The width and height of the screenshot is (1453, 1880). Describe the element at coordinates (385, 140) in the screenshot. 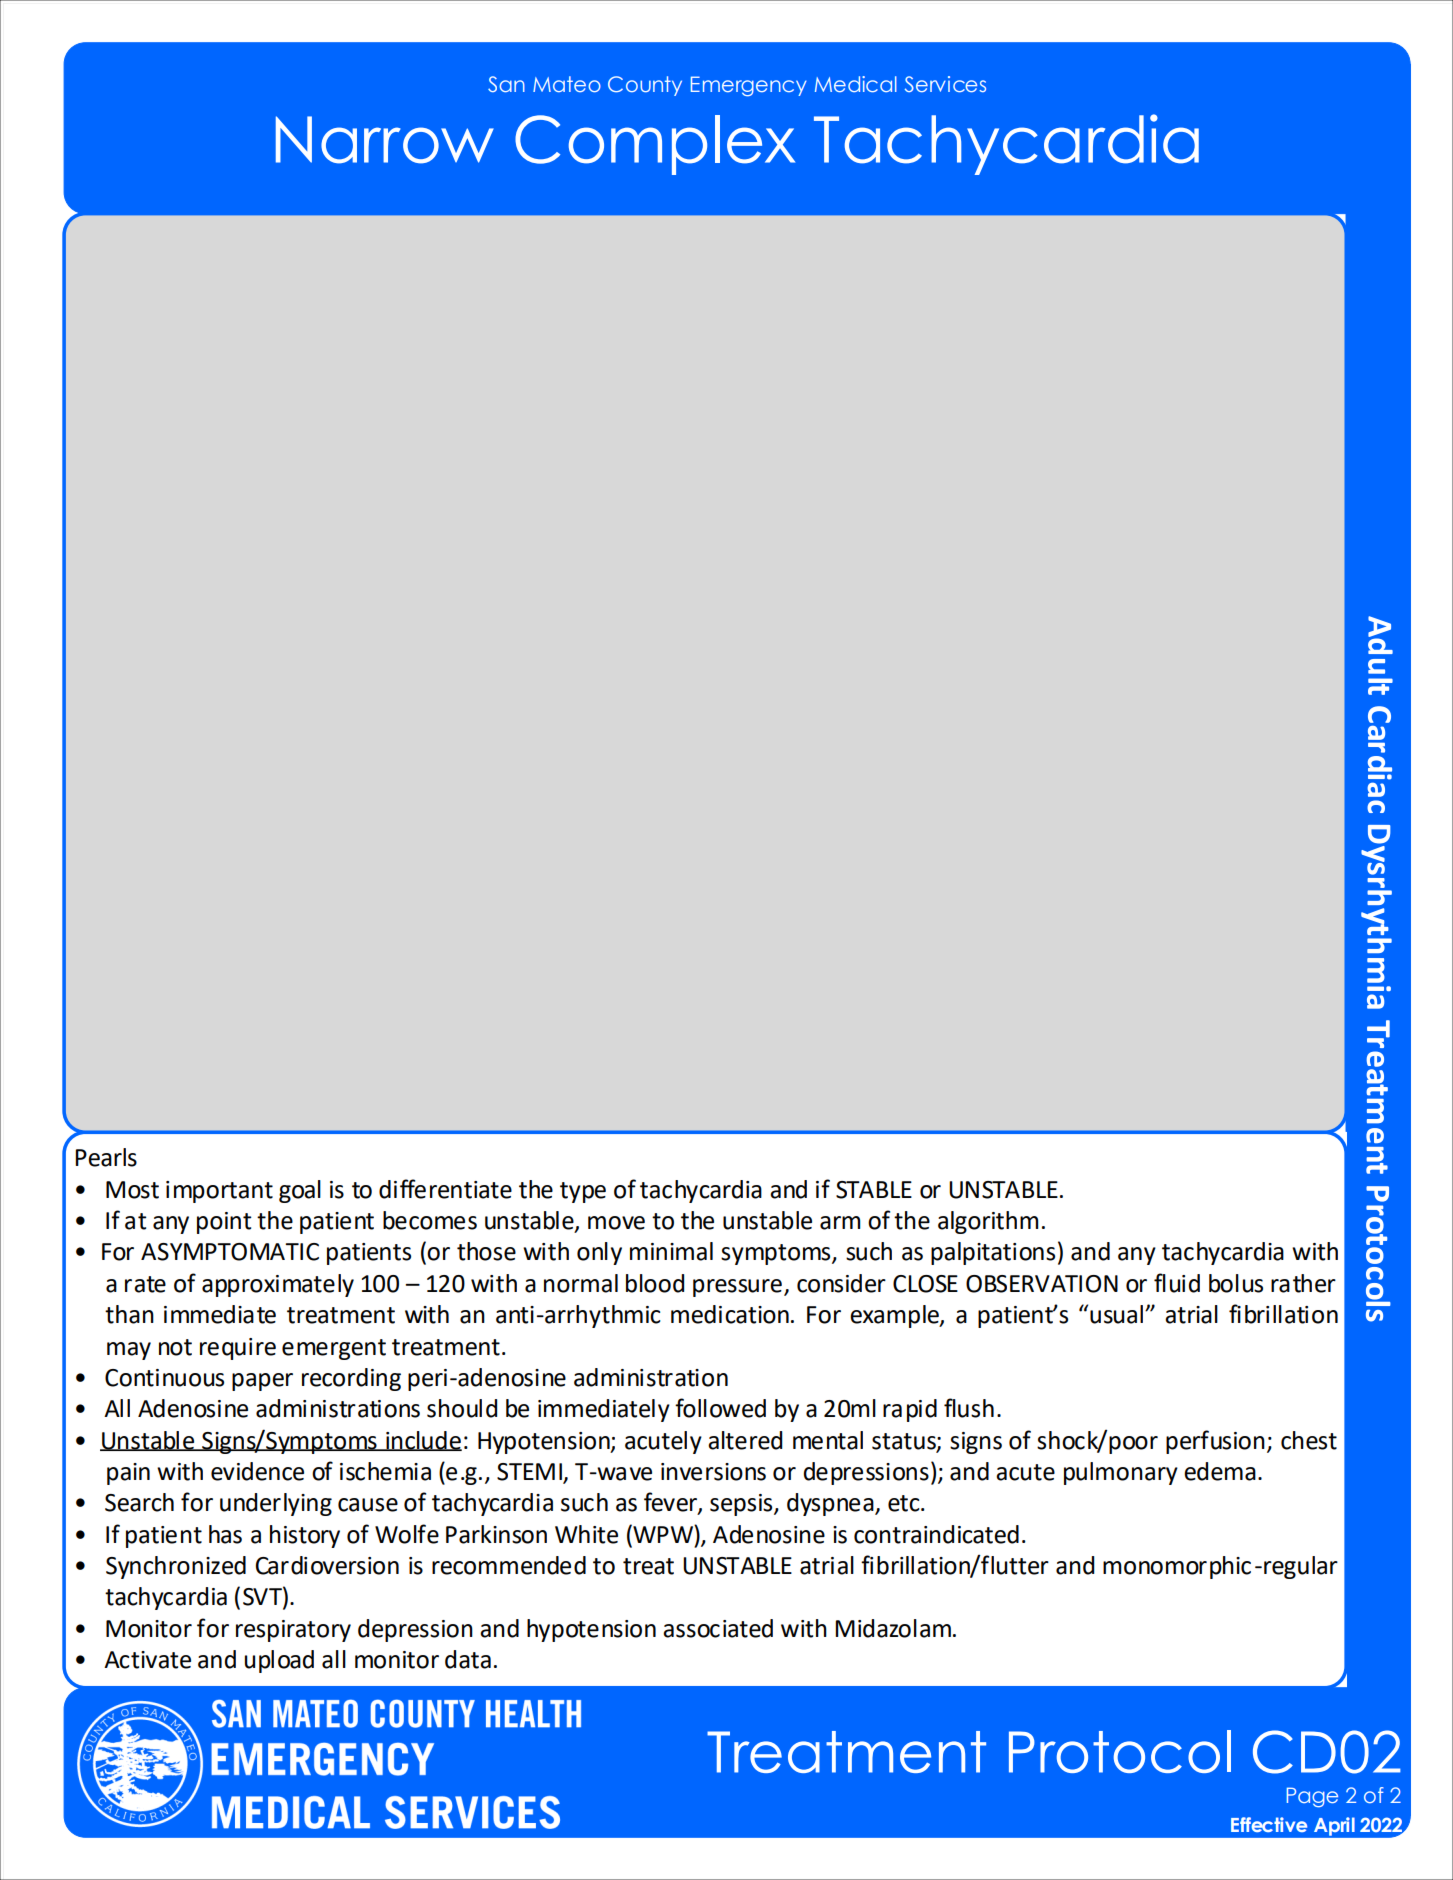

I see `Narrow` at that location.
